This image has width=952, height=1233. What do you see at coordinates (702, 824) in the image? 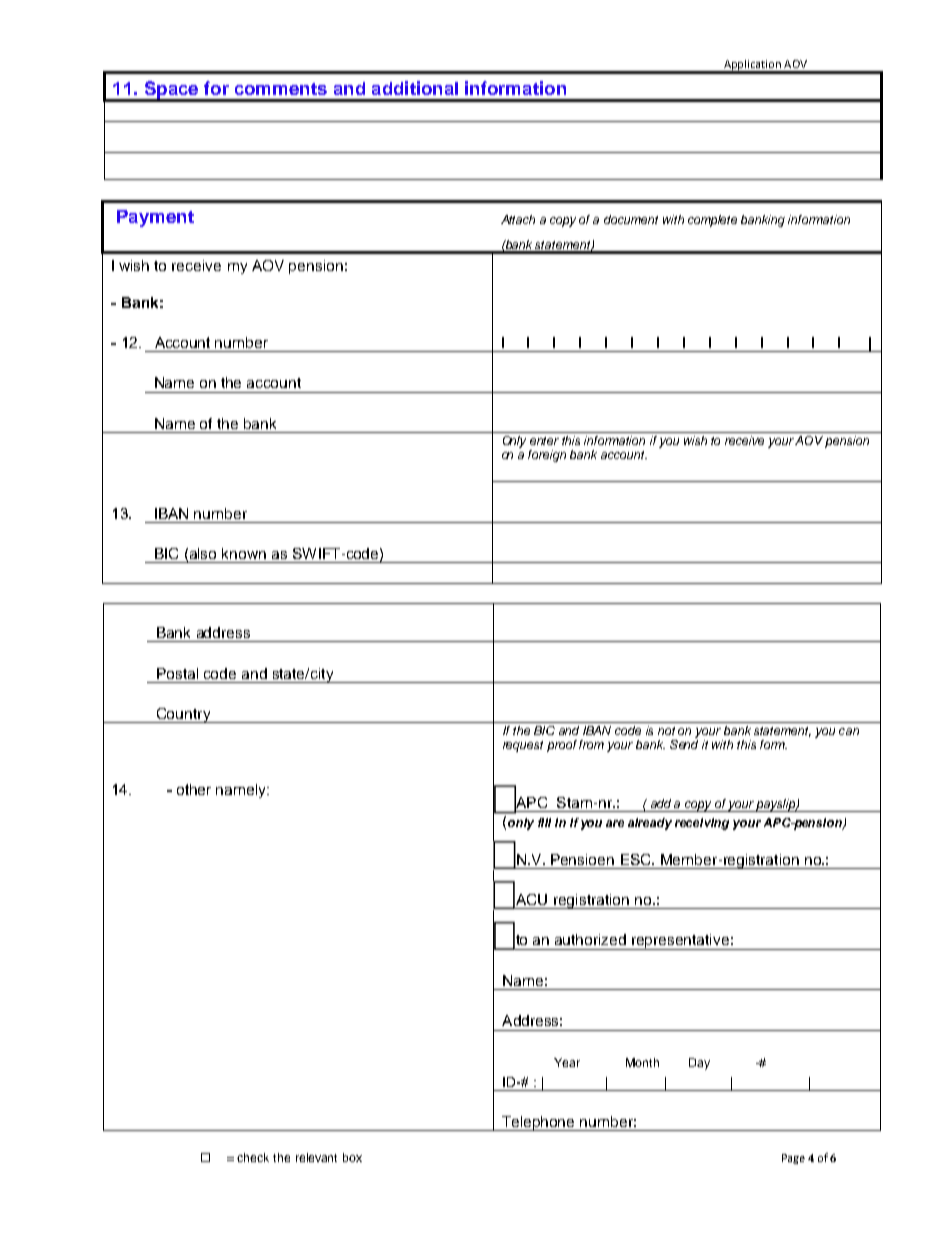
I see `receiving` at bounding box center [702, 824].
